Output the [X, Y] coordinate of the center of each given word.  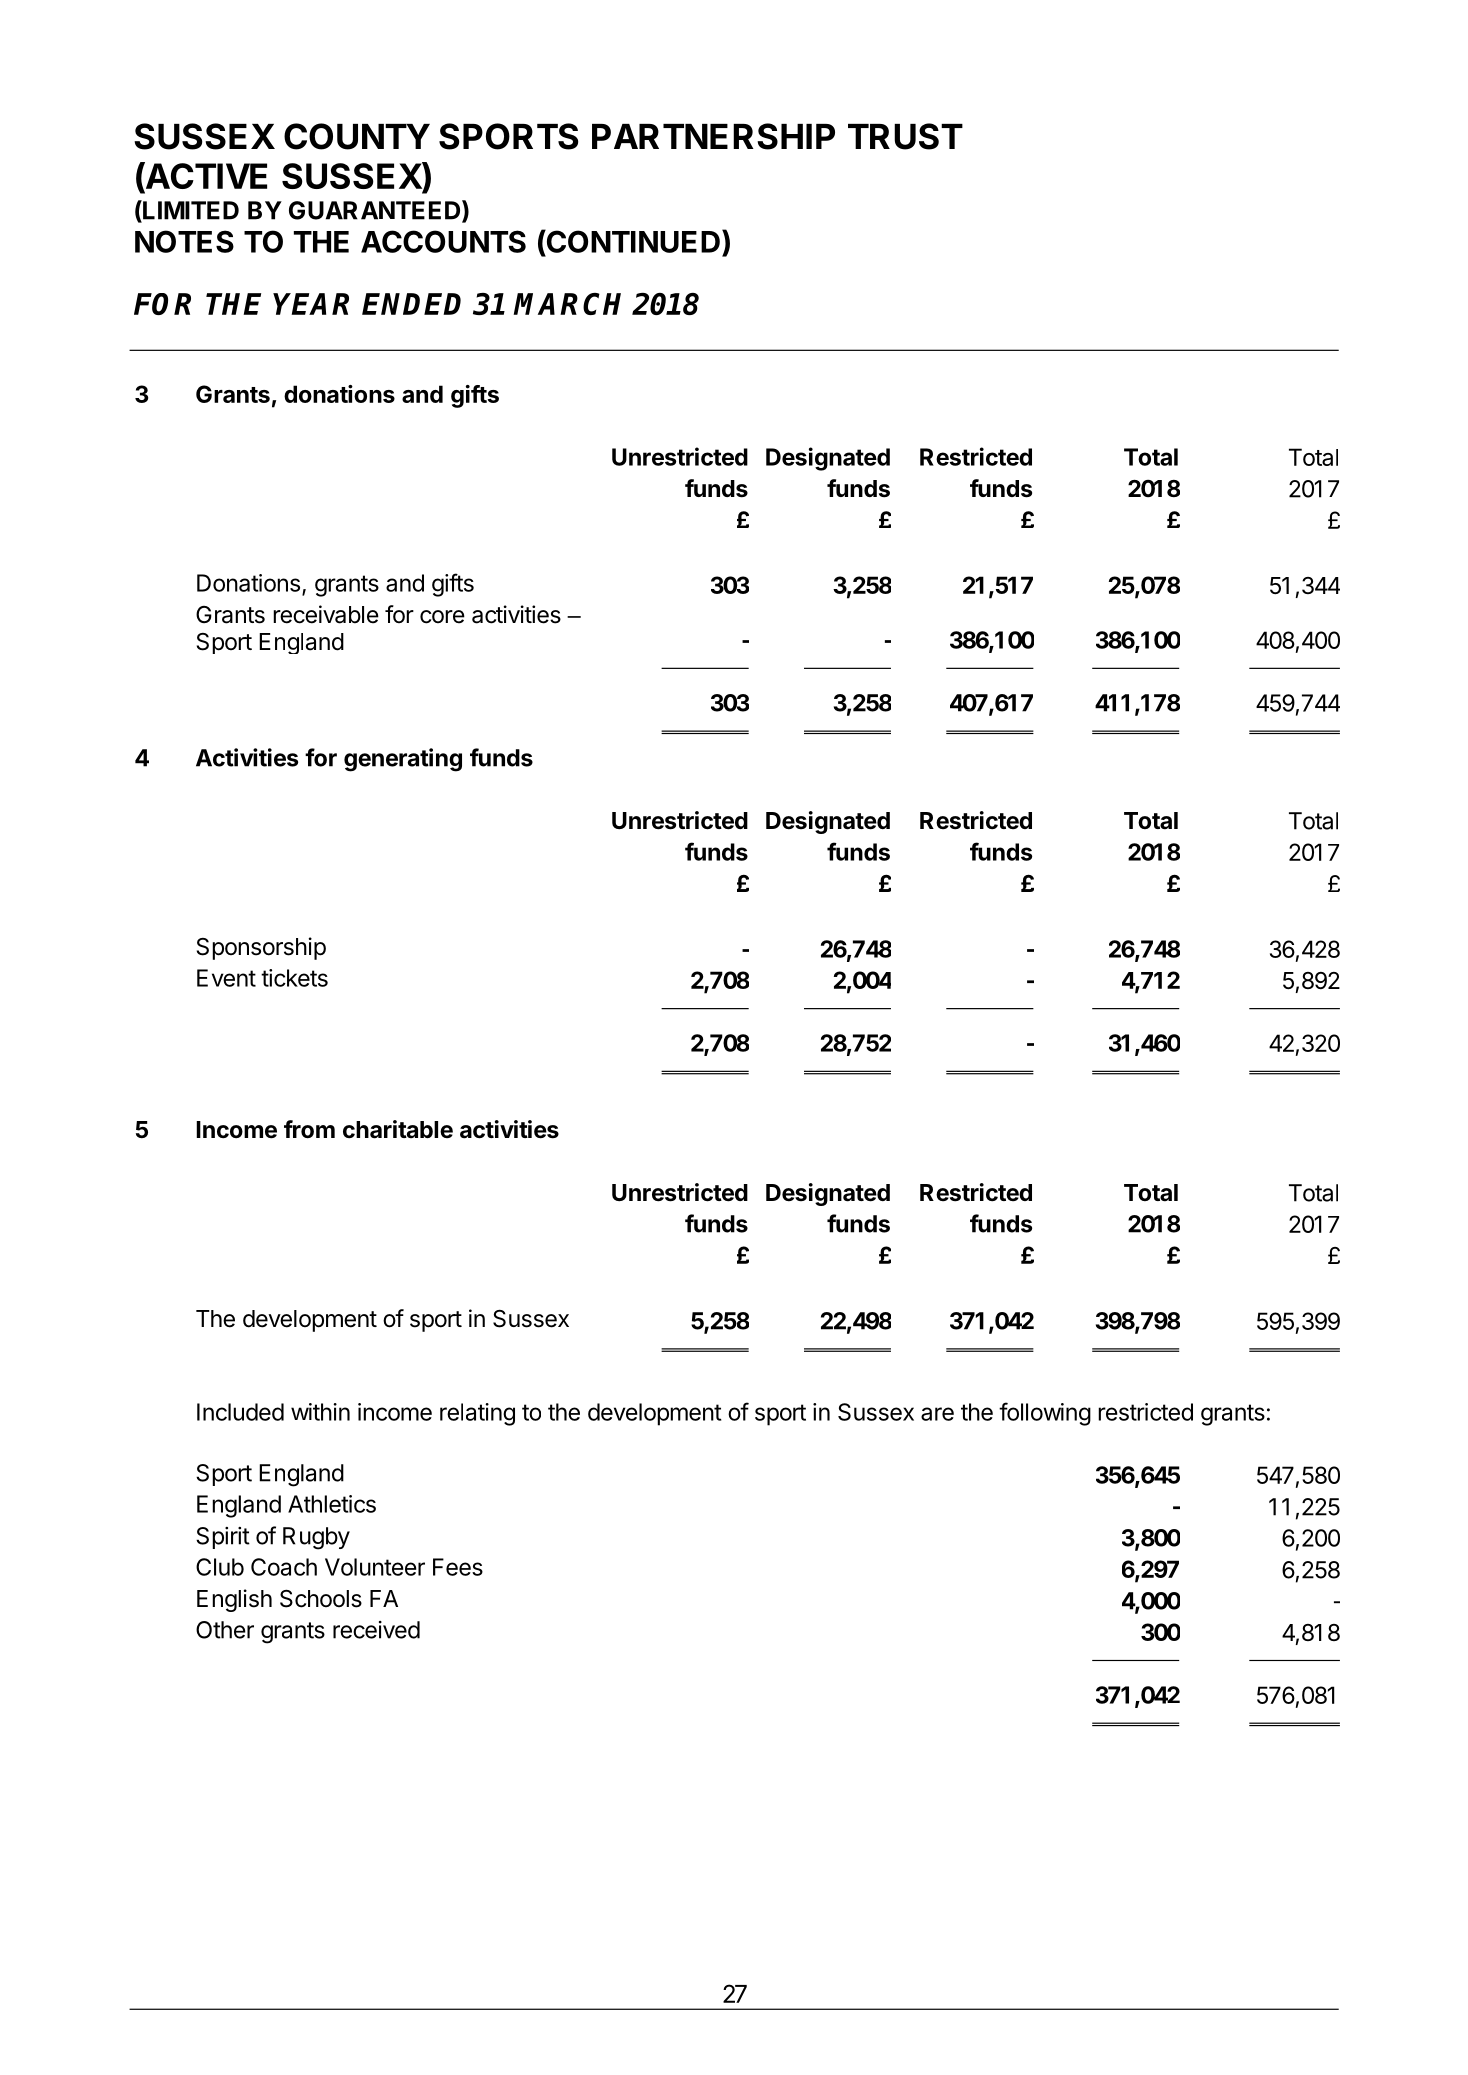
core [442, 617]
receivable [326, 614]
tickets [294, 978]
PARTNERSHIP [713, 136]
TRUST [905, 136]
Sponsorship [261, 948]
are [937, 1414]
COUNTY [357, 136]
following [1045, 1414]
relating [477, 1414]
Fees [458, 1567]
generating [403, 760]
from [309, 1129]
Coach [284, 1567]
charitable [398, 1129]
